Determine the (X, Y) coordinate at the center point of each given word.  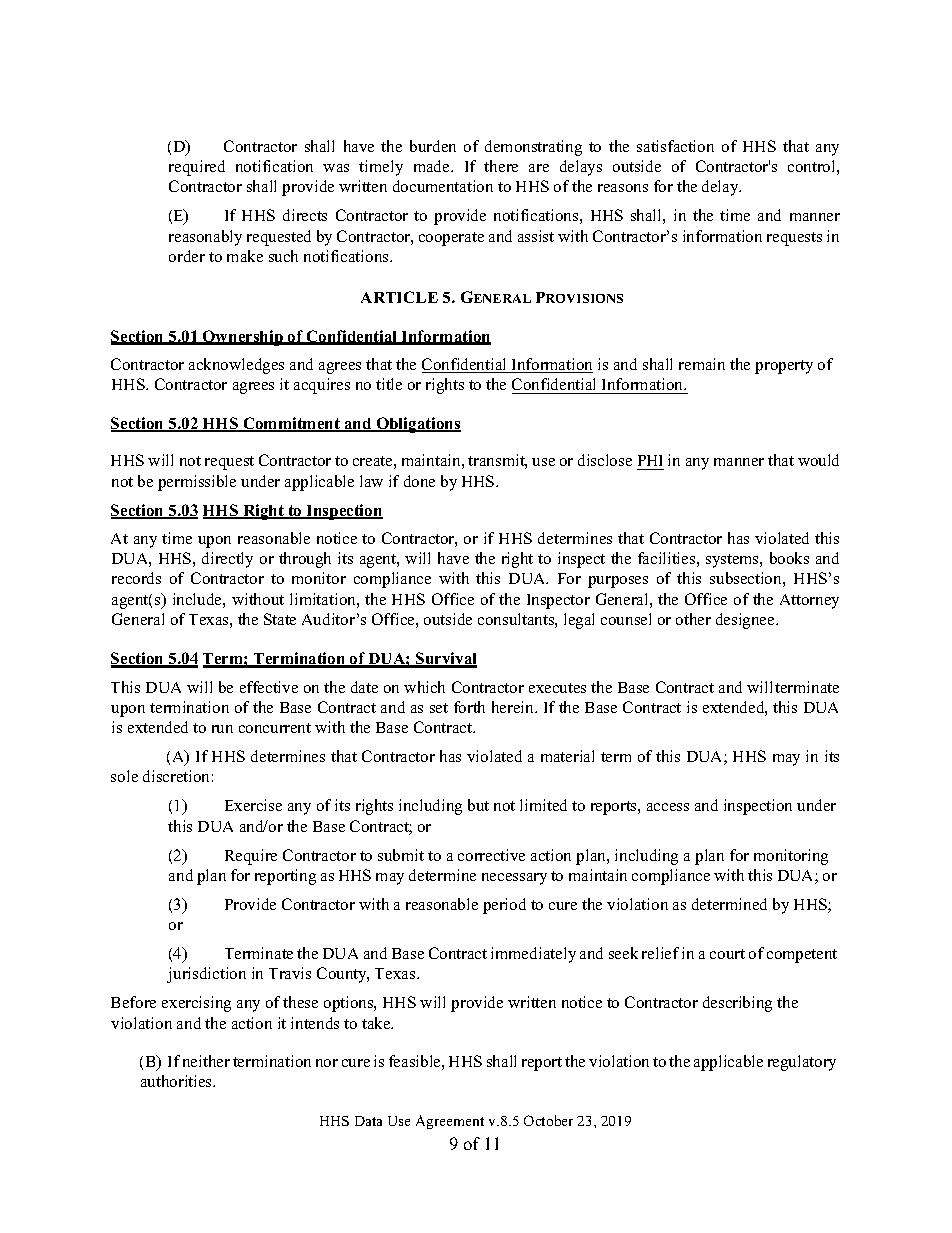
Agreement (450, 1122)
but (478, 805)
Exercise (253, 805)
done (419, 481)
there (501, 166)
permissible (197, 483)
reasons (623, 188)
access (668, 807)
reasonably (205, 238)
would (818, 460)
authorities (177, 1081)
